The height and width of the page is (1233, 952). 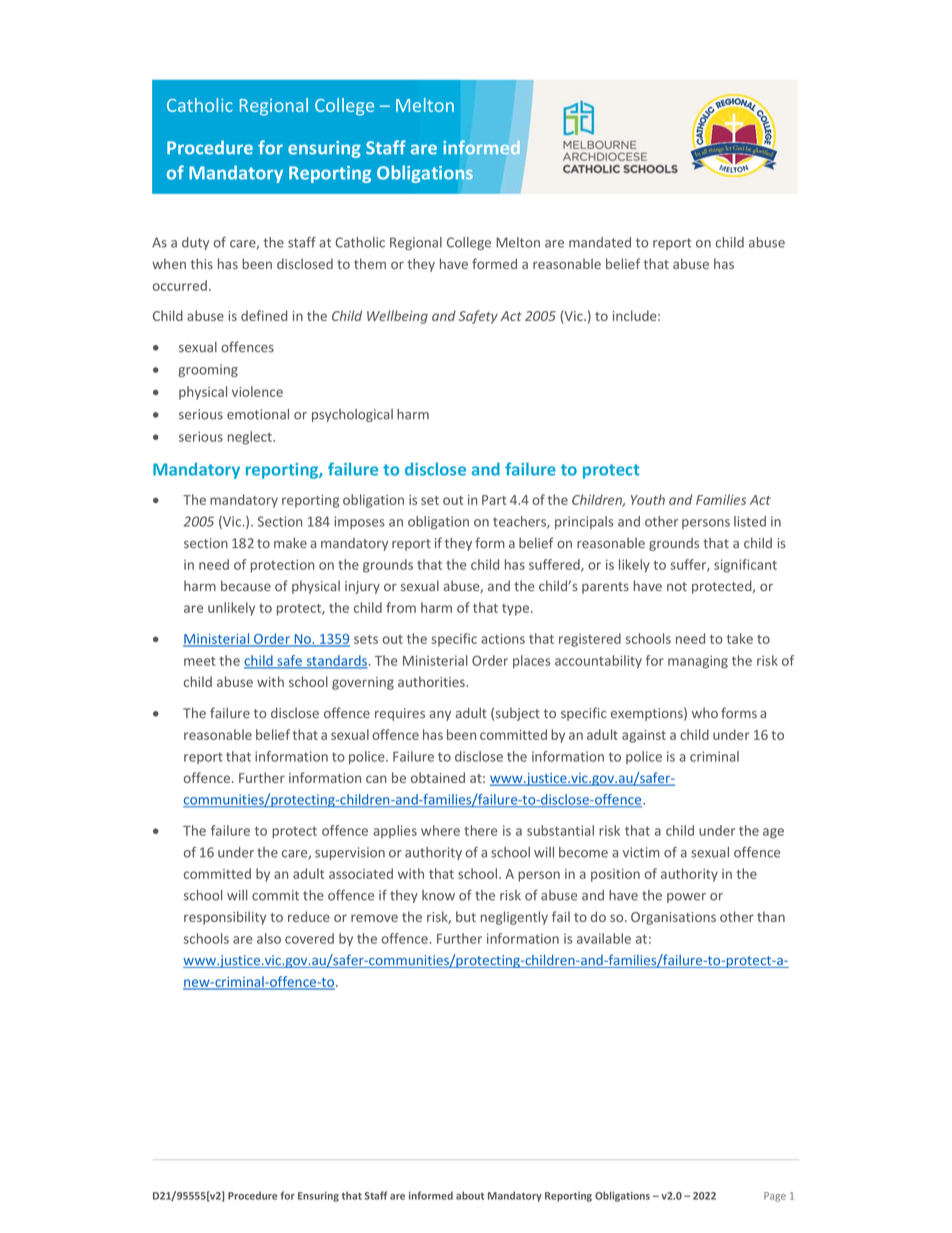 I want to click on Wellbeing, so click(x=397, y=317).
